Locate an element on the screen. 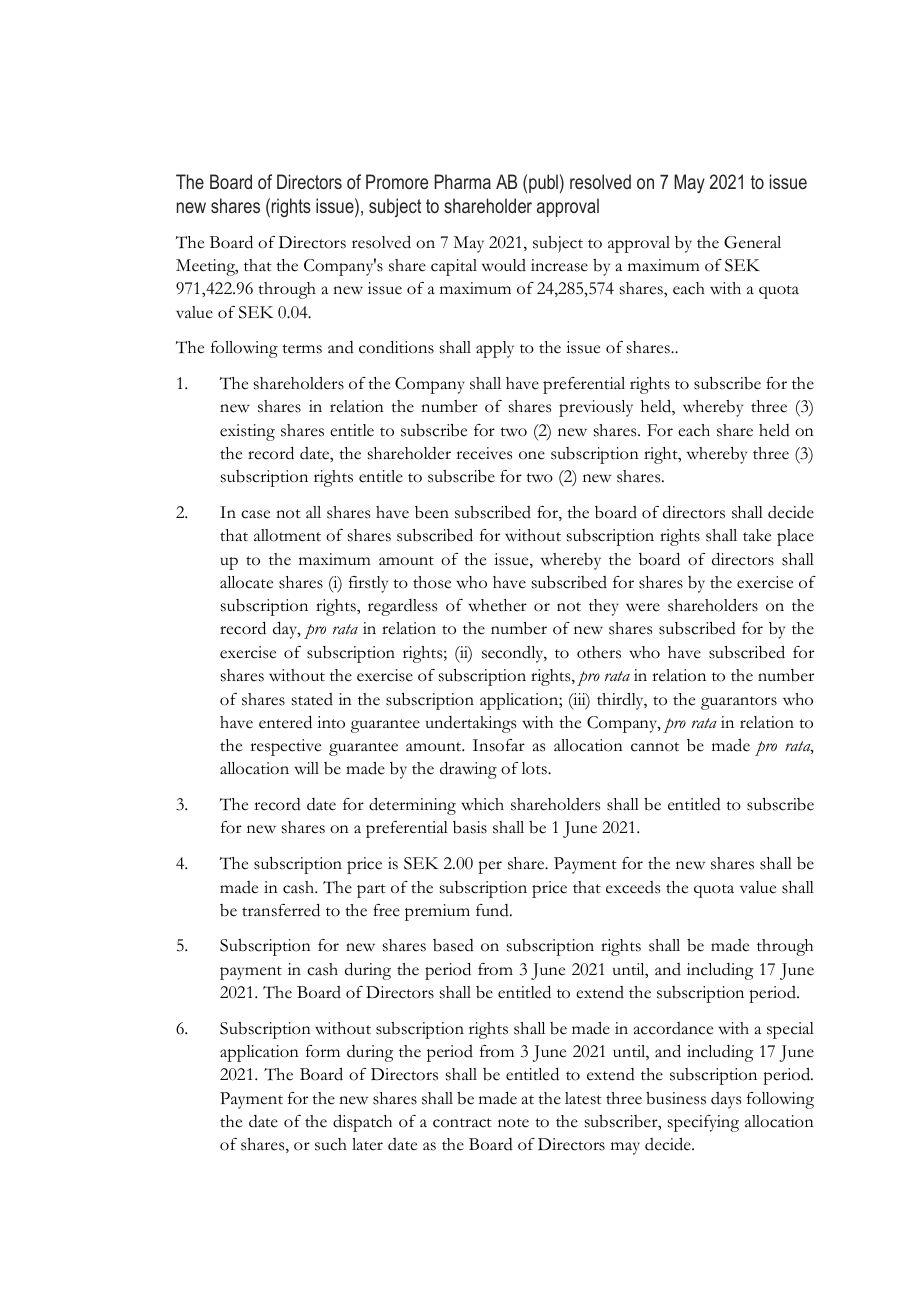  note is located at coordinates (513, 1123).
